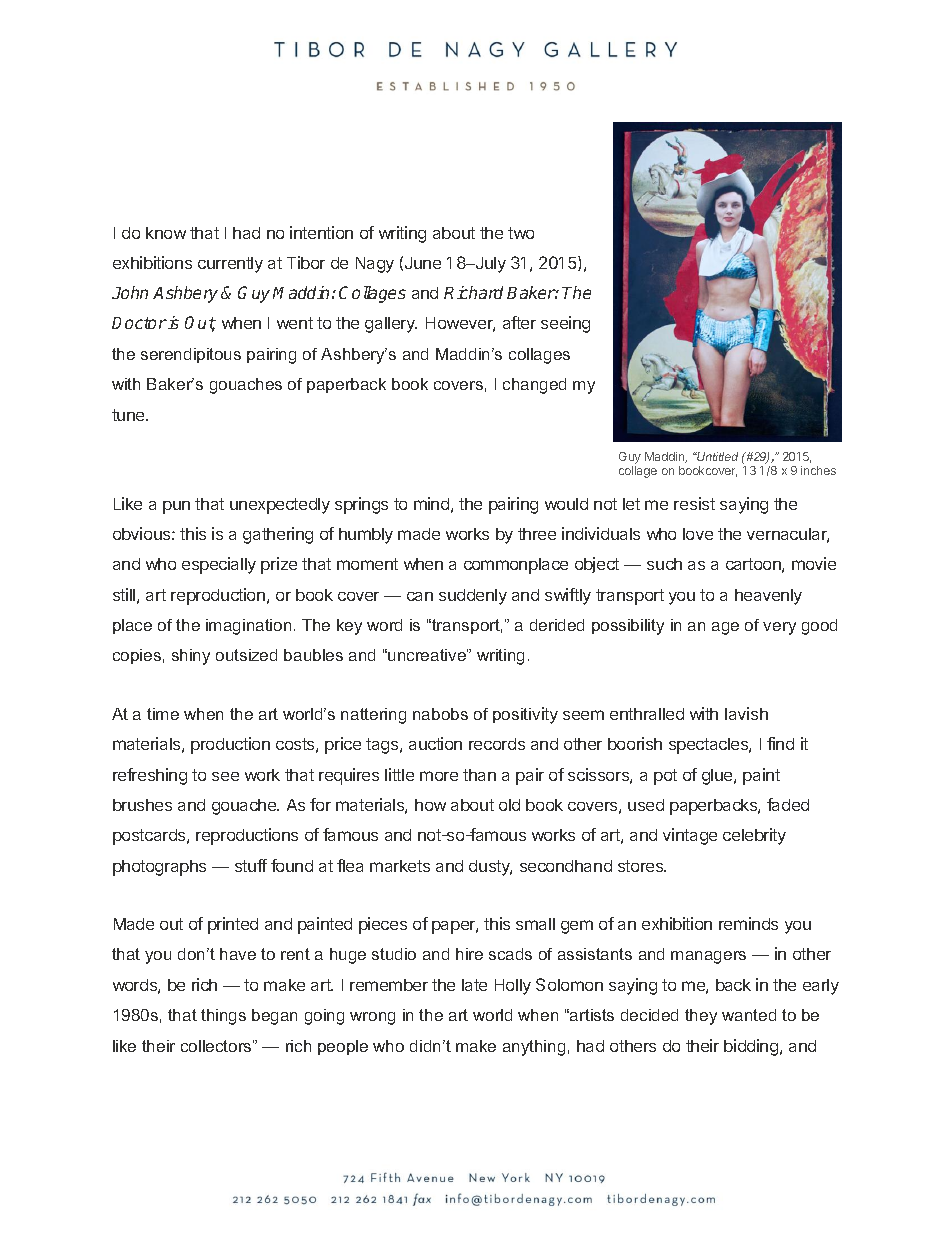  I want to click on late, so click(474, 985).
